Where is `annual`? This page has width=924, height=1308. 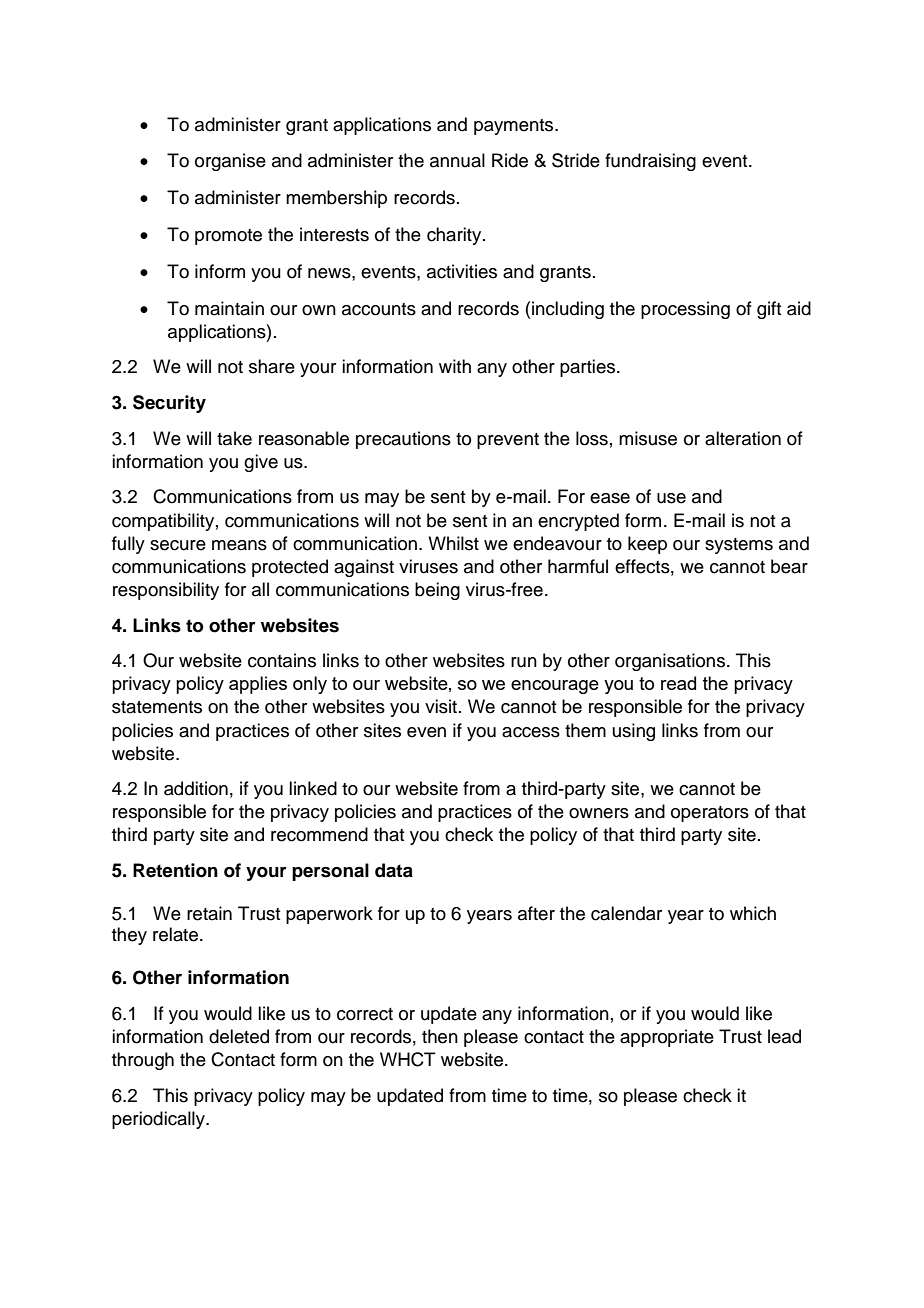
annual is located at coordinates (457, 160).
